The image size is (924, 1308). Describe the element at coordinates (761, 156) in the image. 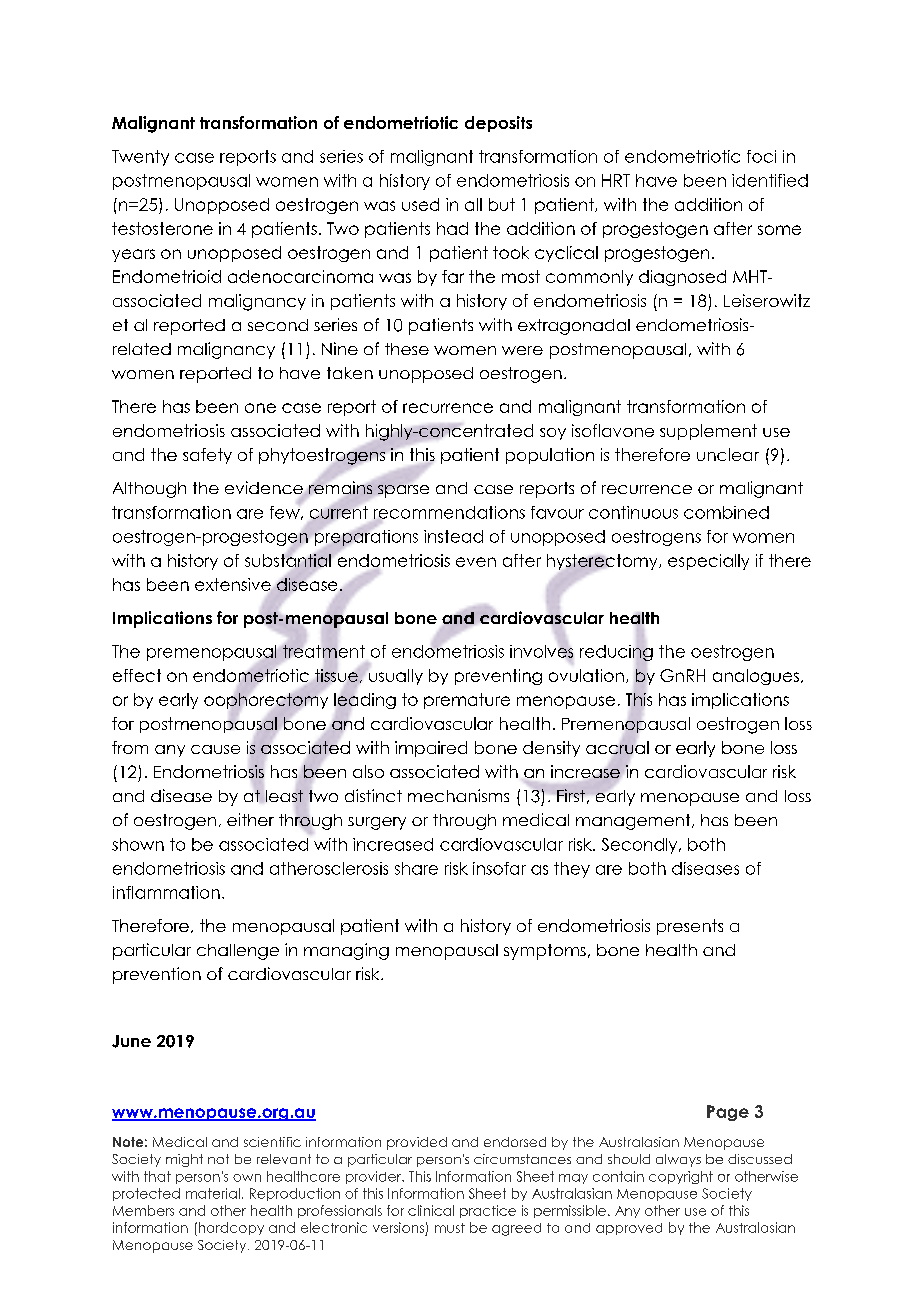

I see `foci` at that location.
